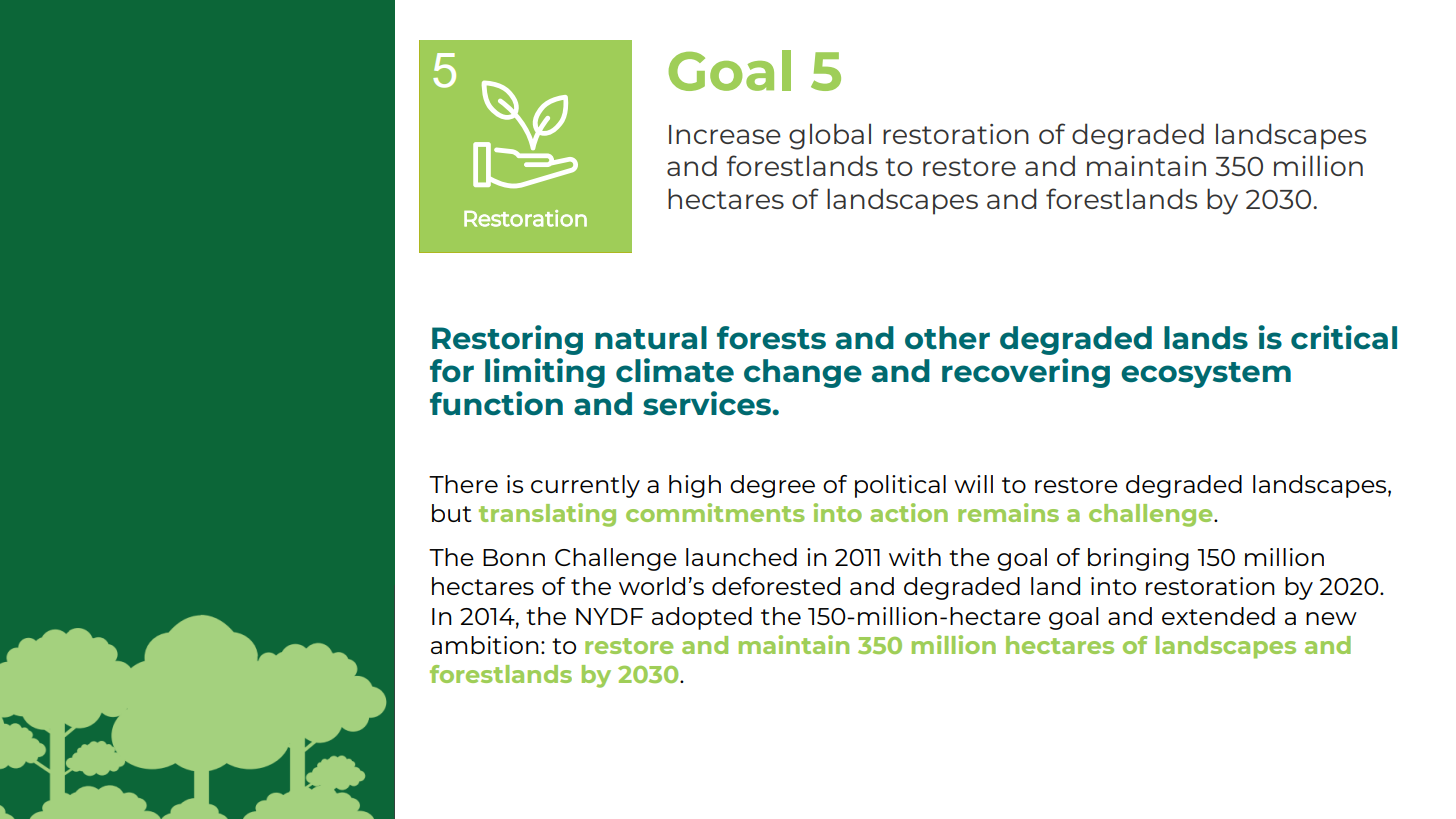 This document has height=819, width=1456. I want to click on global, so click(830, 136).
